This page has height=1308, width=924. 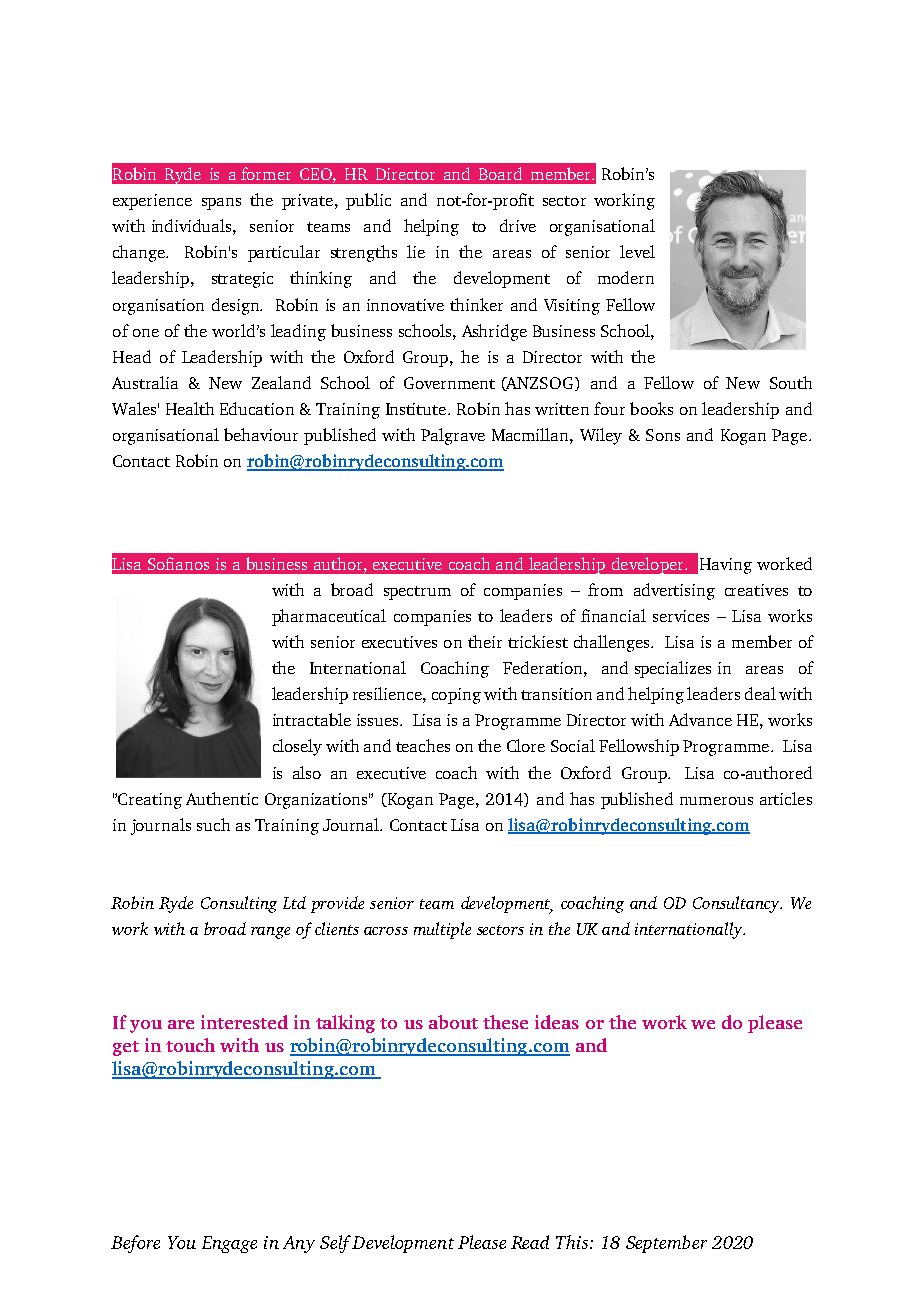 What do you see at coordinates (244, 1022) in the page?
I see `interested` at bounding box center [244, 1022].
